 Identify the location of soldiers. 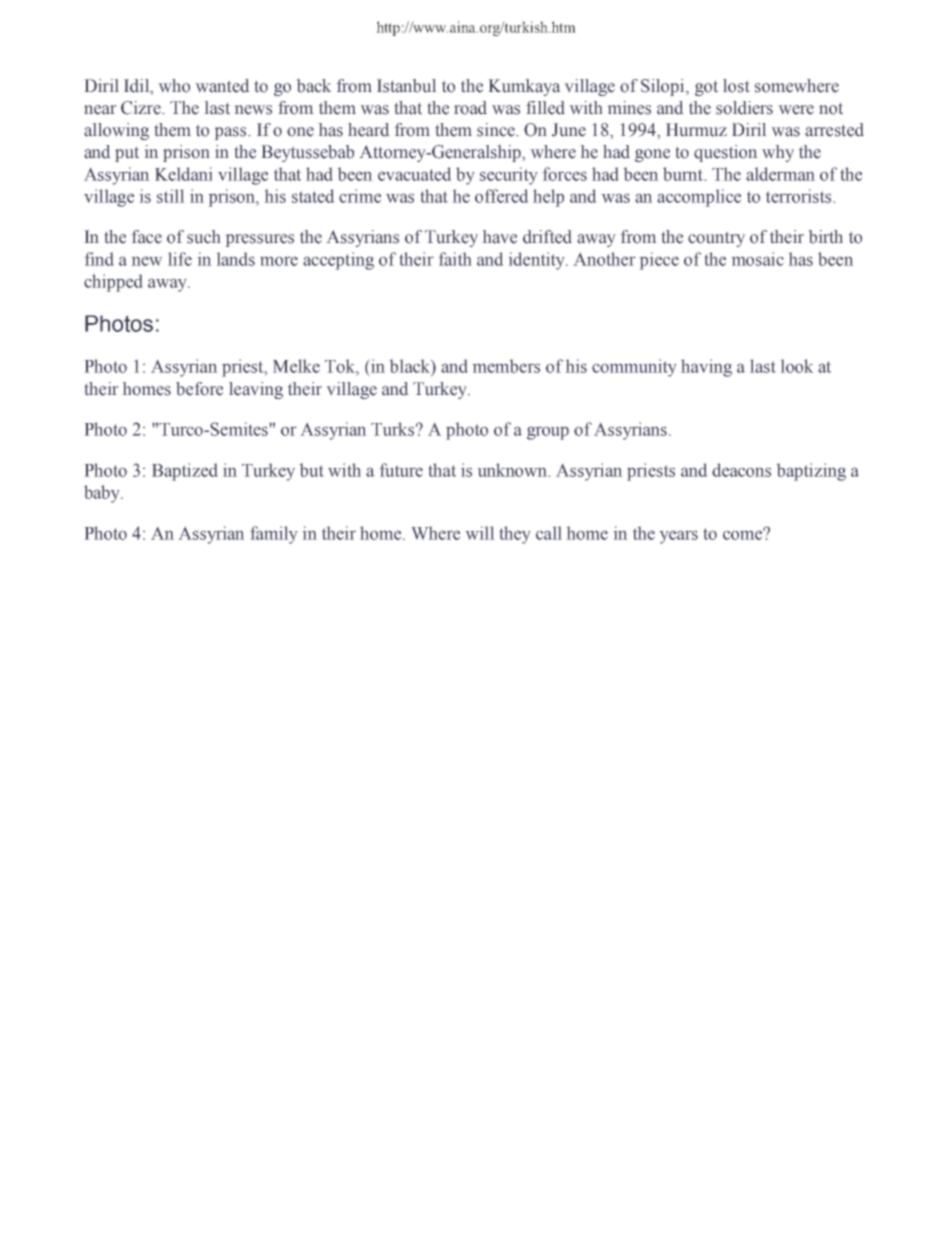
(744, 108).
